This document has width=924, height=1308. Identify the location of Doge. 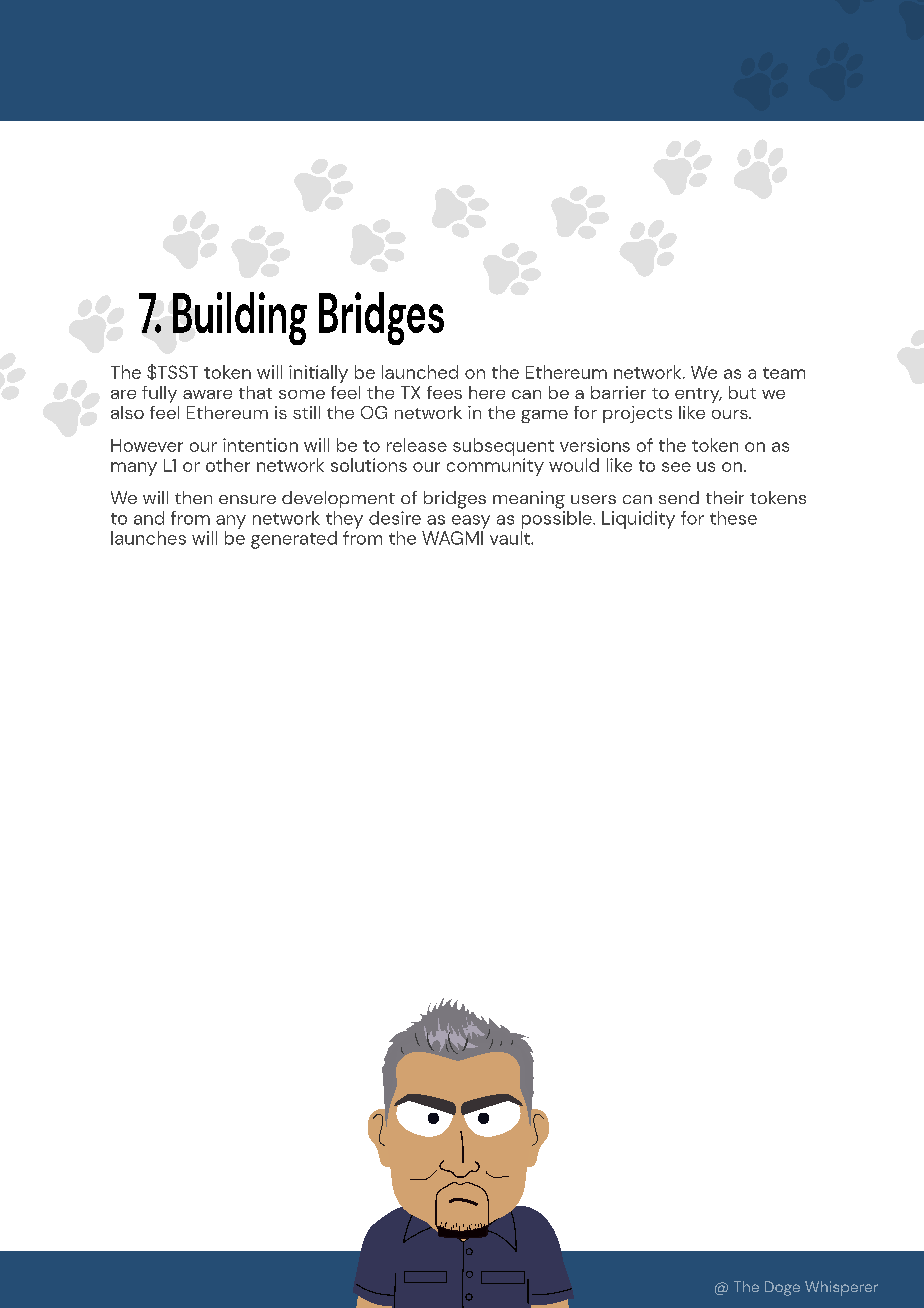
(782, 1288).
